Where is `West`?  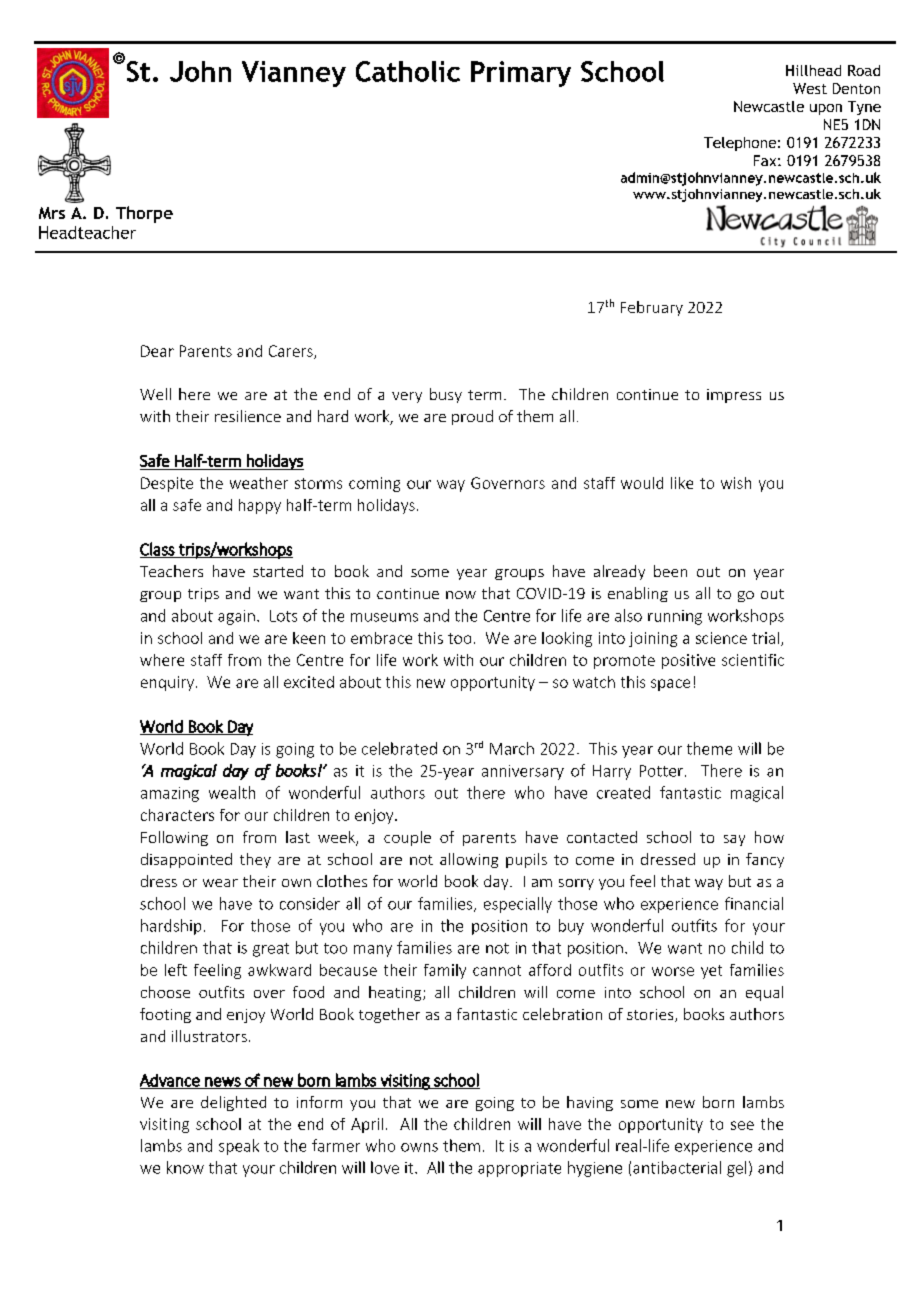 West is located at coordinates (810, 88).
